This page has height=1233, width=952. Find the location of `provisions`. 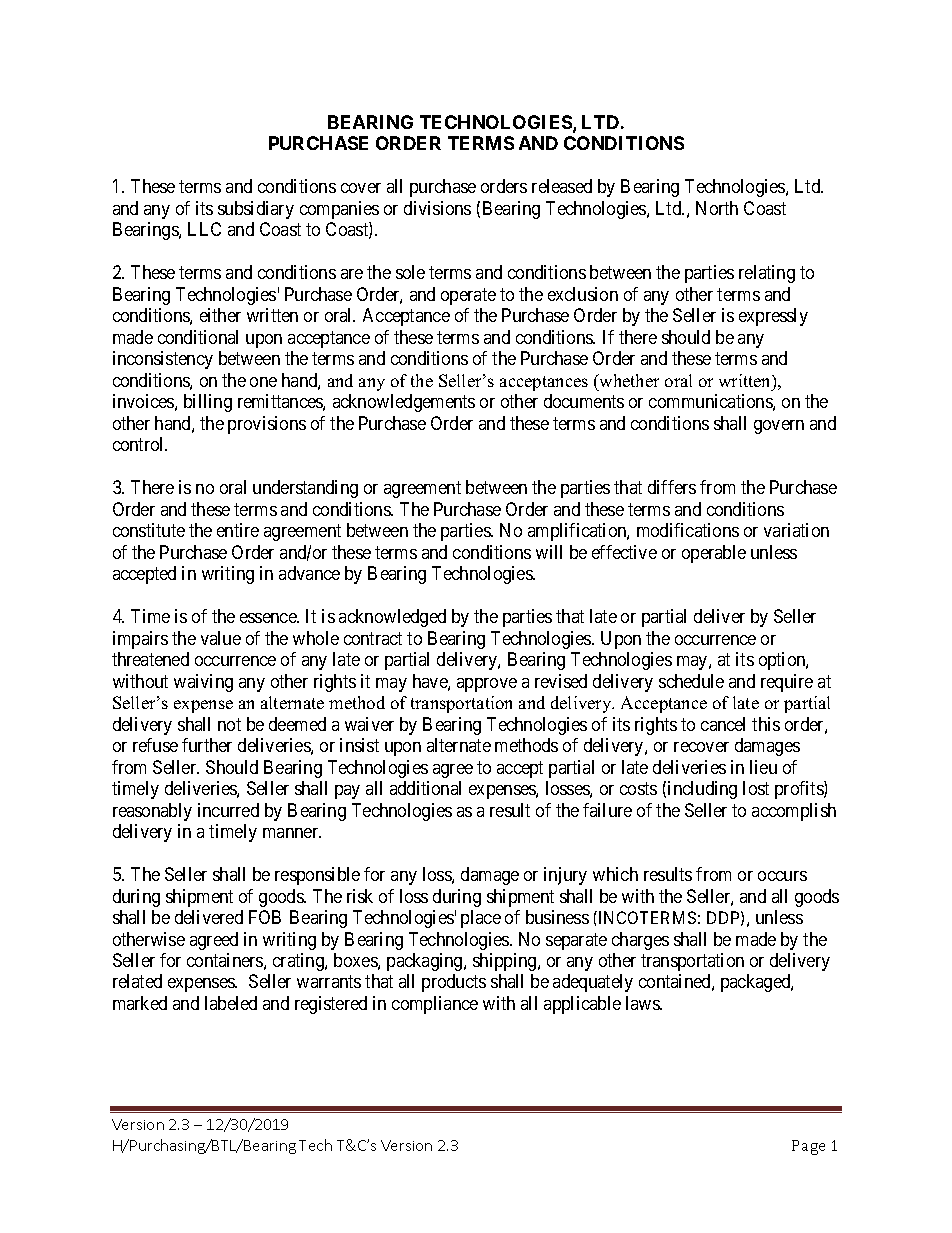

provisions is located at coordinates (267, 425).
